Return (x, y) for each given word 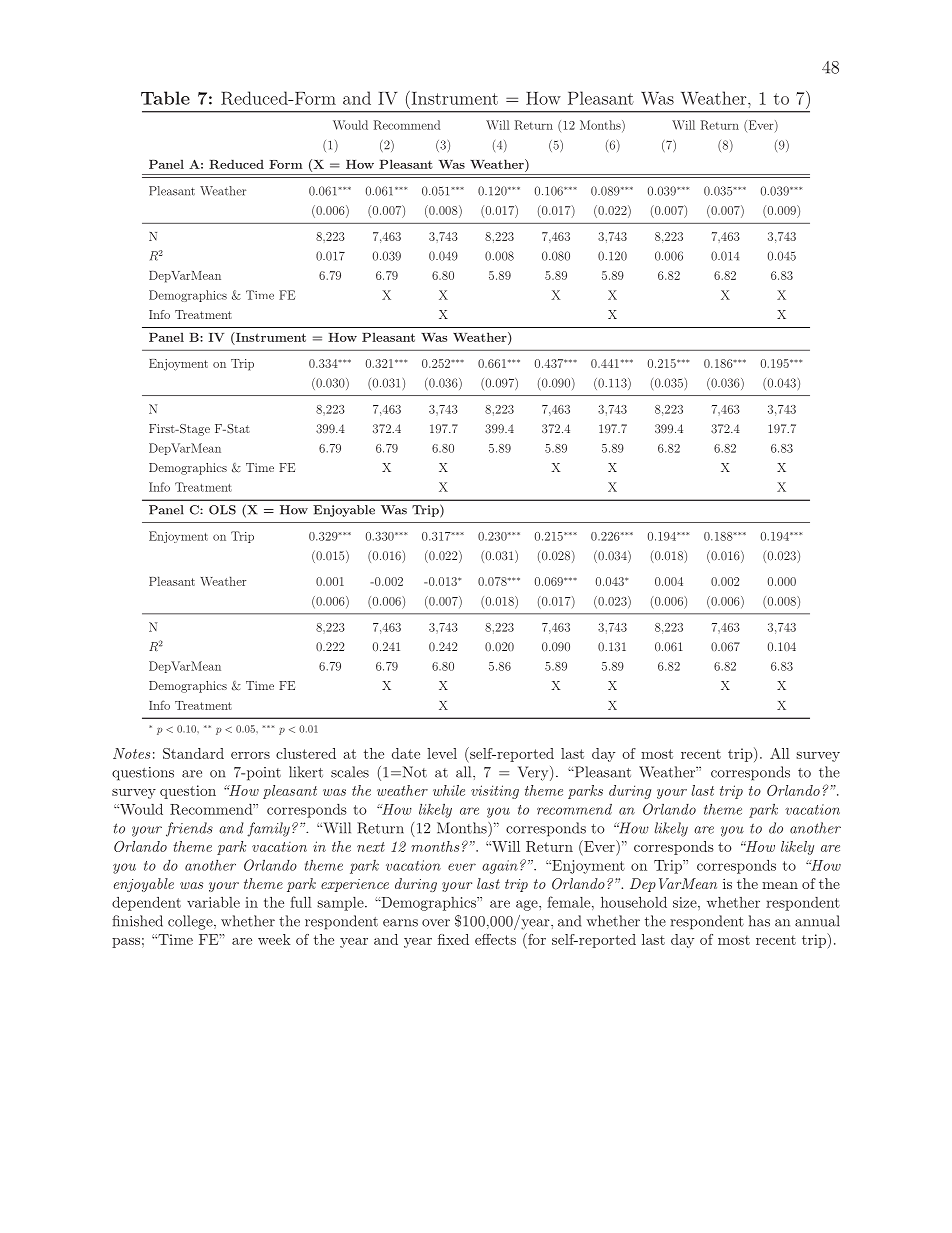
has (759, 921)
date (406, 753)
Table (165, 98)
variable (213, 902)
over (436, 923)
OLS (222, 510)
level (442, 753)
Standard (193, 753)
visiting (495, 792)
